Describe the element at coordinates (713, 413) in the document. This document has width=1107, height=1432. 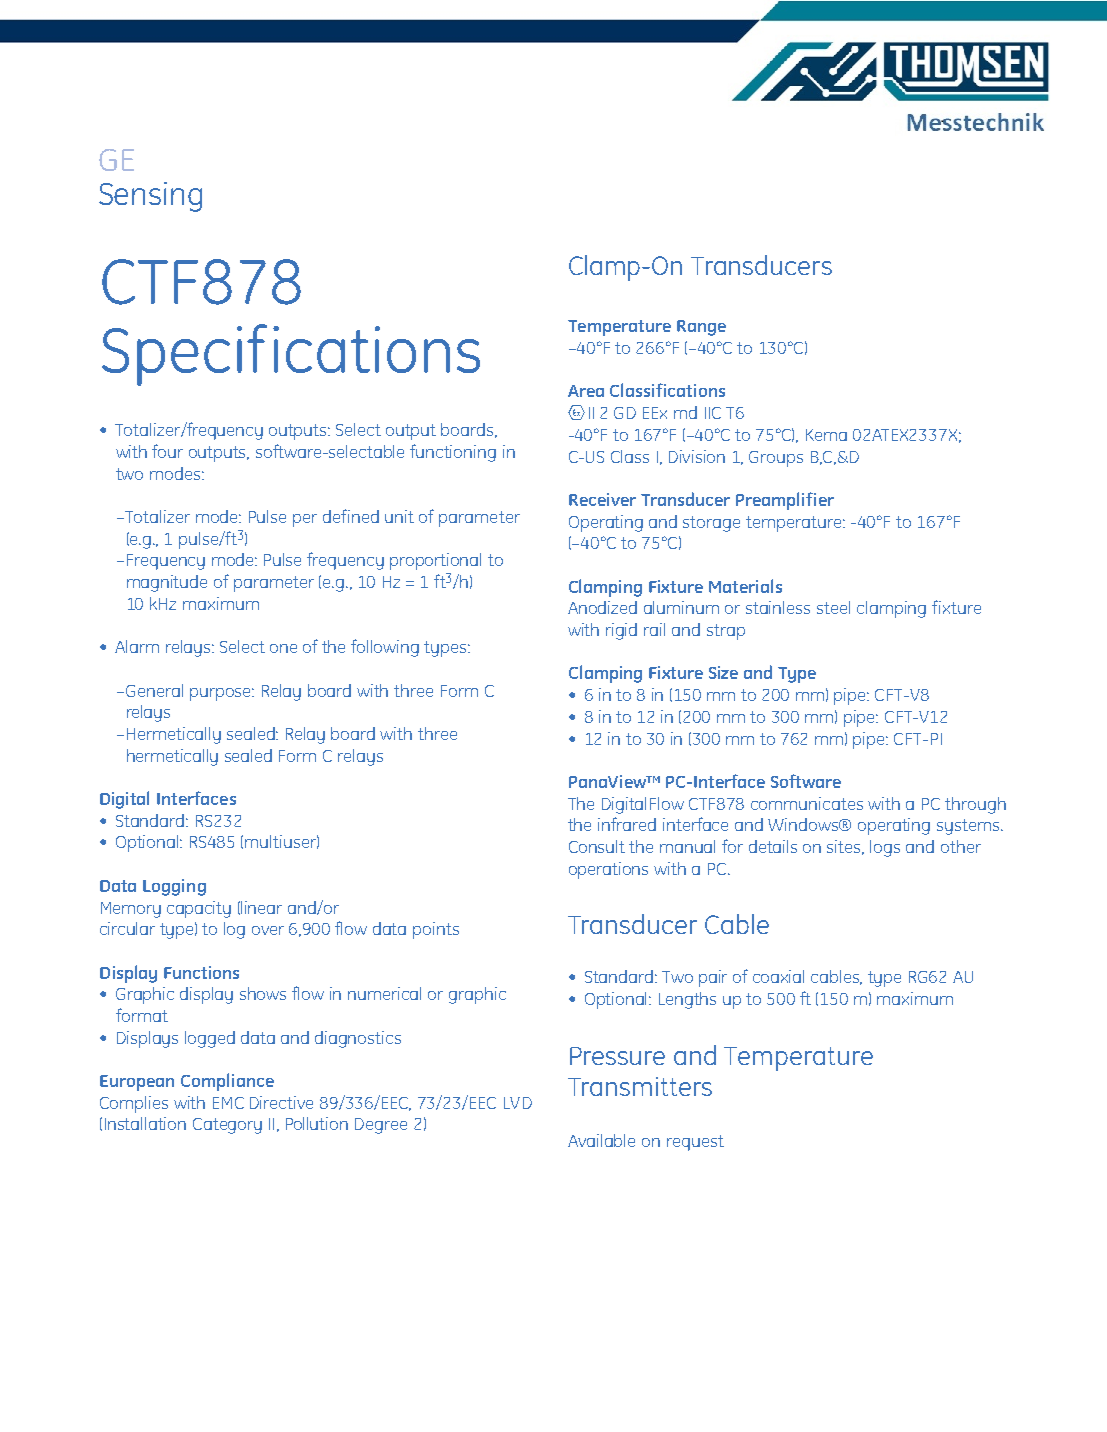
I see `IIC` at that location.
